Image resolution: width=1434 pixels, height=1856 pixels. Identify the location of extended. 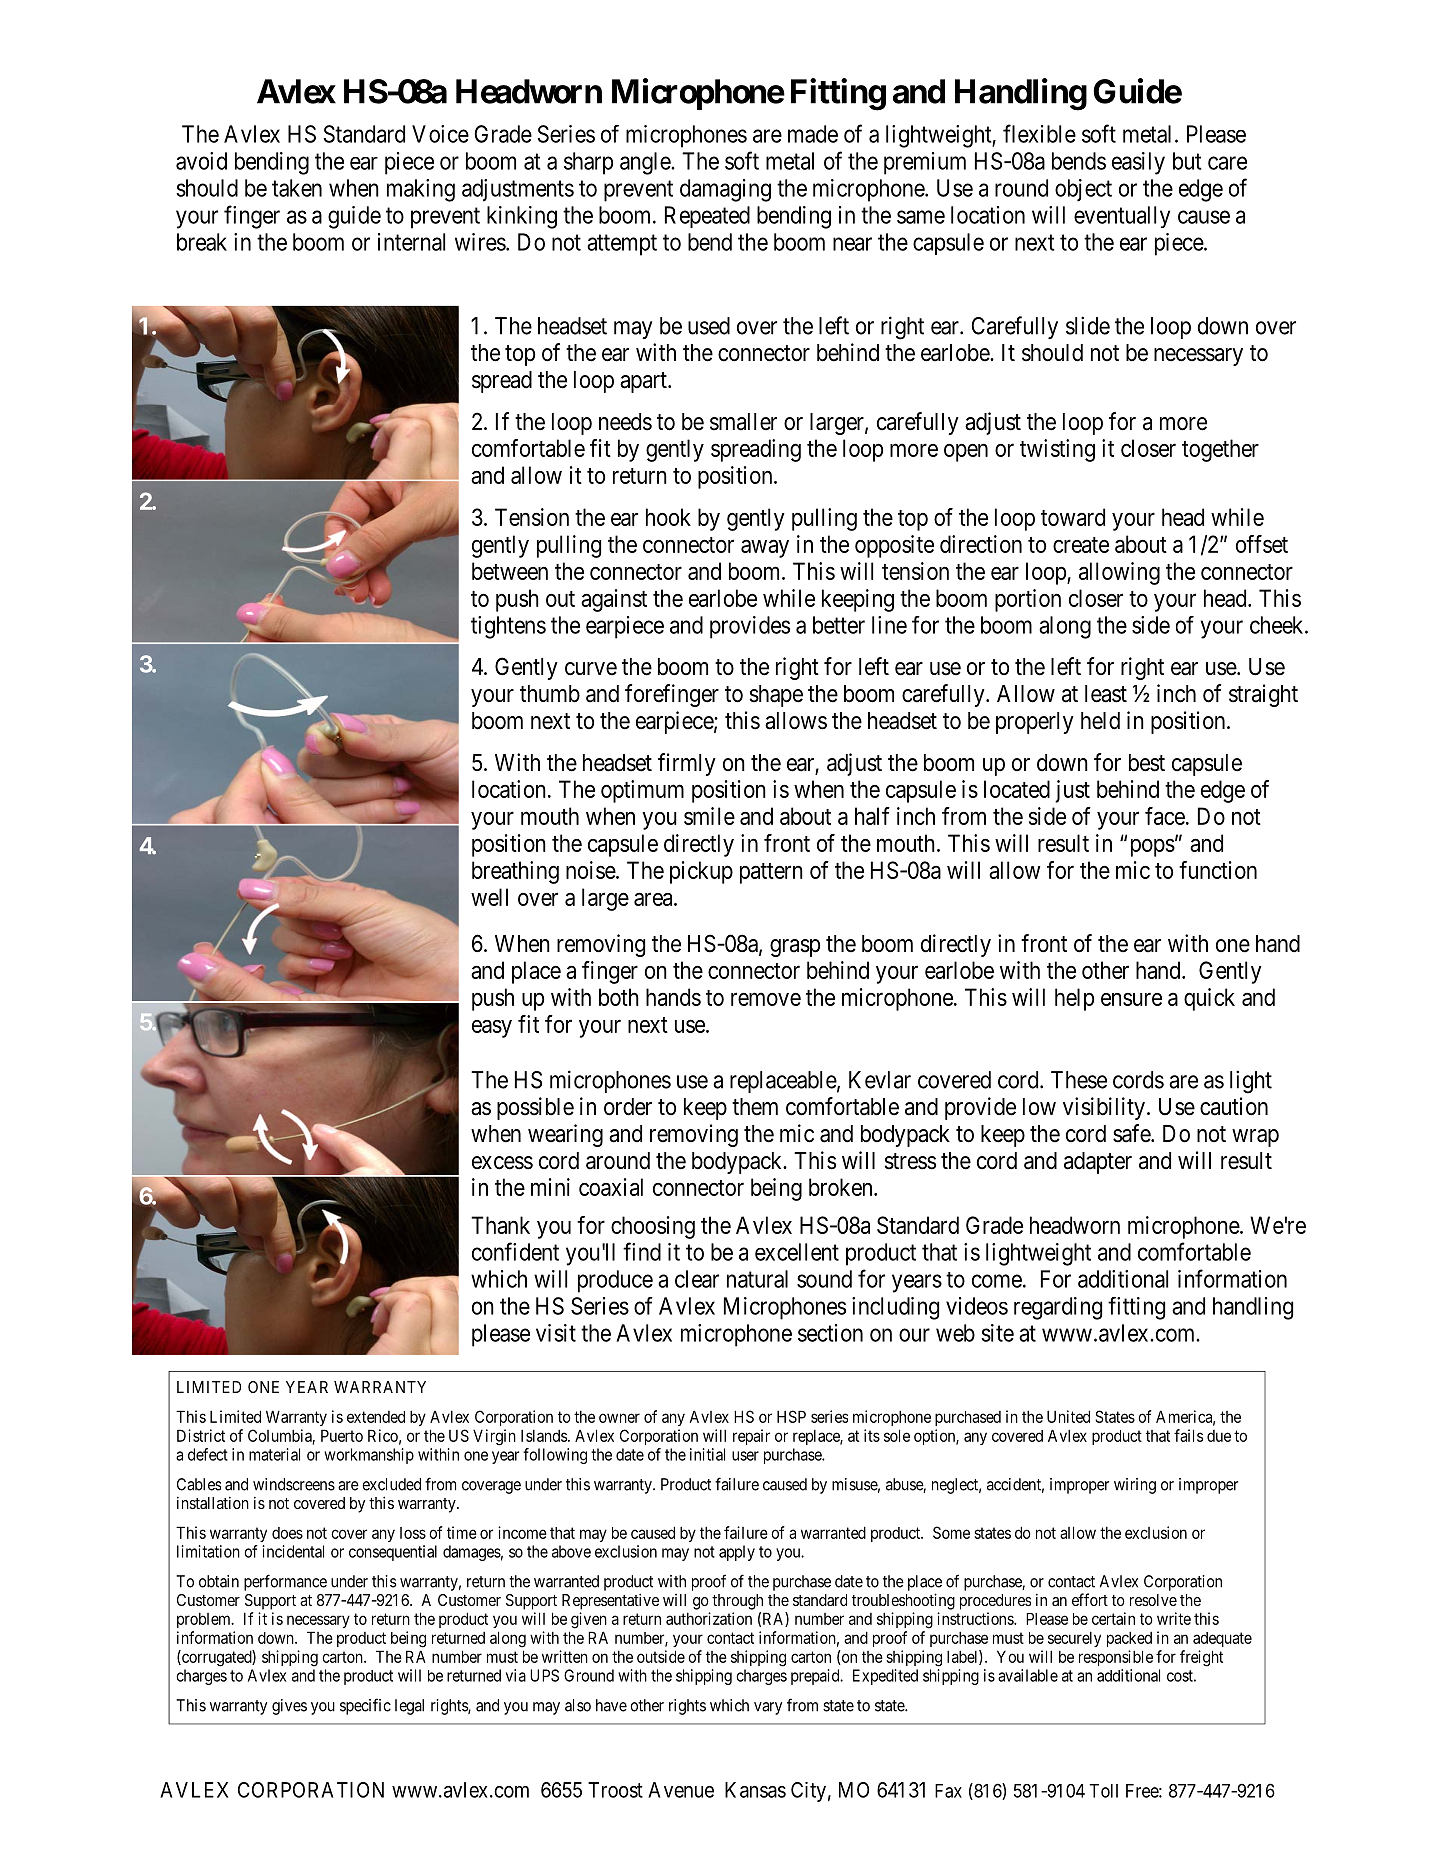
(376, 1417).
